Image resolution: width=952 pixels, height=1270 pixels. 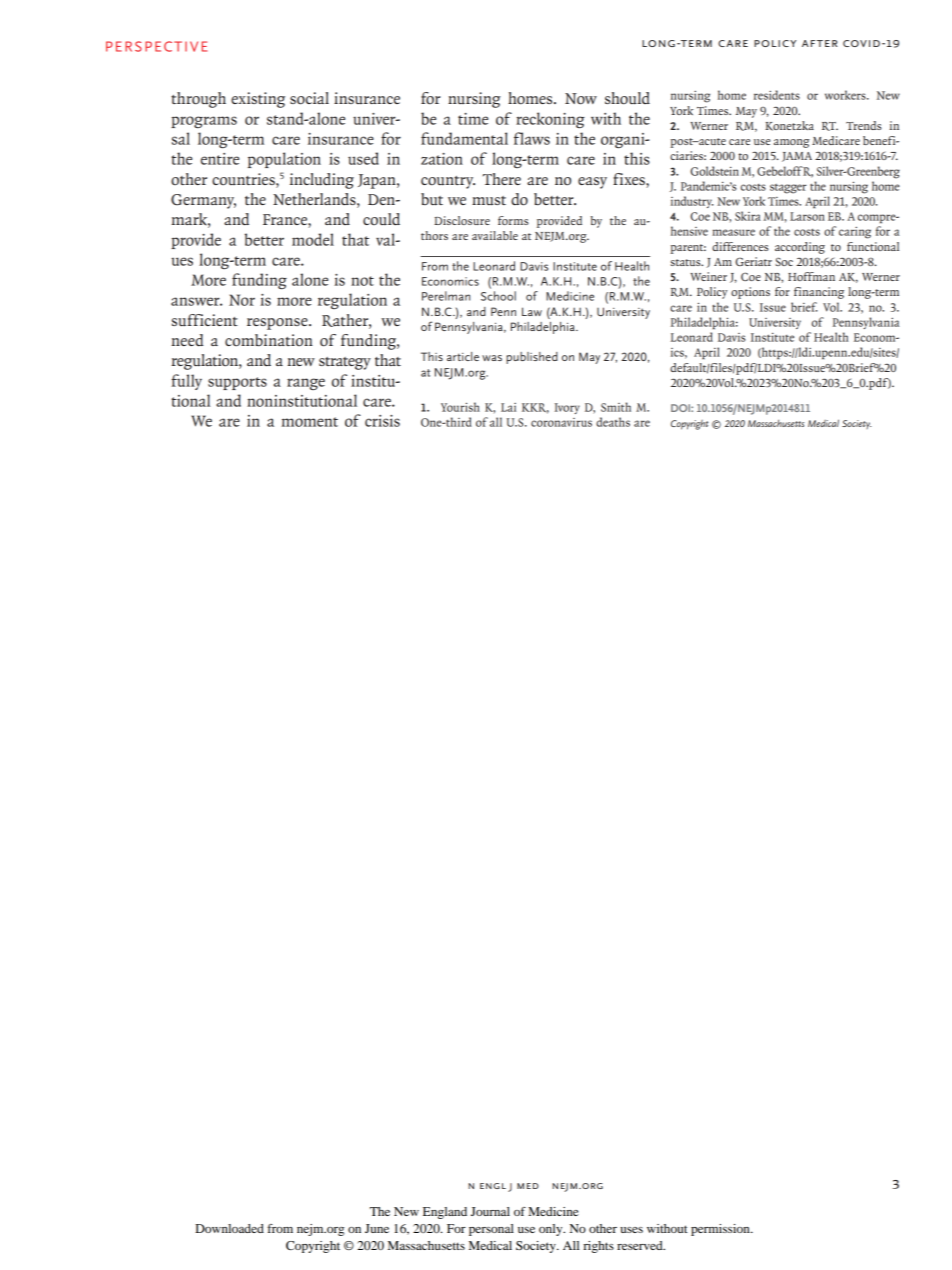 What do you see at coordinates (310, 422) in the screenshot?
I see `moment` at bounding box center [310, 422].
